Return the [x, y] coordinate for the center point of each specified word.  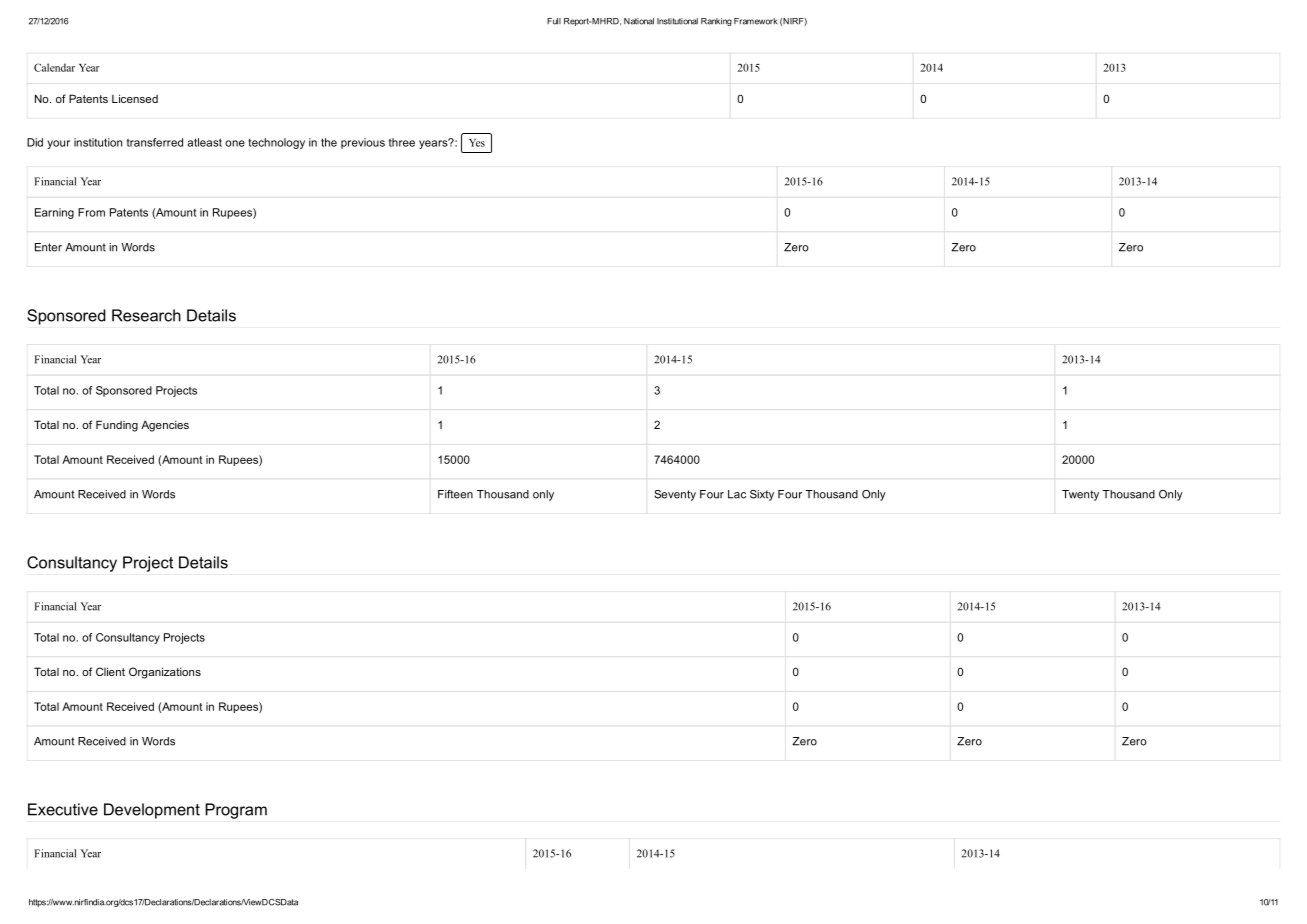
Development [152, 811]
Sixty [762, 495]
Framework [755, 21]
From [91, 212]
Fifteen [455, 494]
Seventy [675, 495]
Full [554, 21]
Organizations [165, 673]
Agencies [165, 426]
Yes [477, 143]
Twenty [1080, 495]
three [402, 142]
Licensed [135, 98]
